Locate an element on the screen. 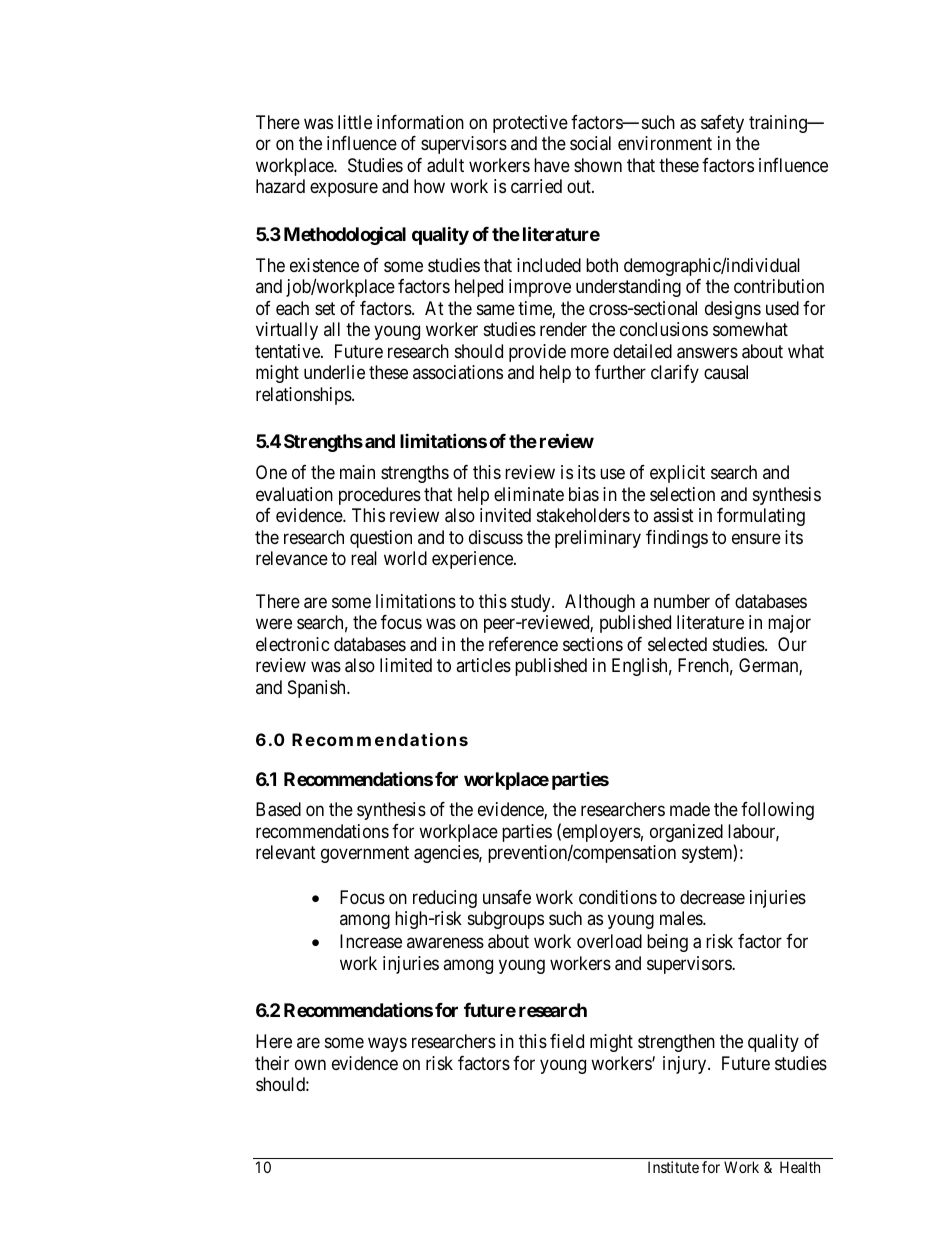 The width and height of the screenshot is (952, 1233). their is located at coordinates (272, 1063).
